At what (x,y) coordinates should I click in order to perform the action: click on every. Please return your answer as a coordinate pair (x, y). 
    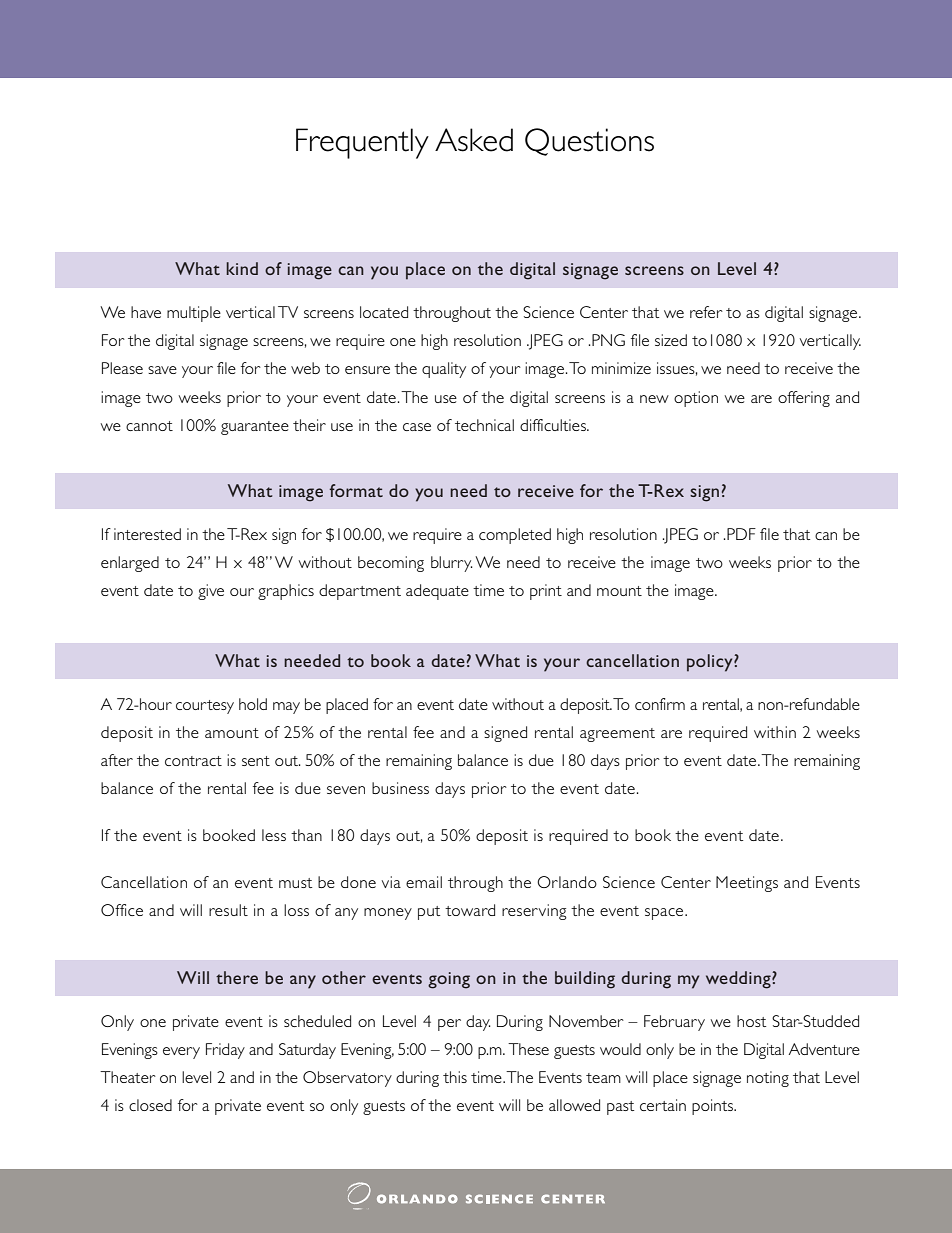
    Looking at the image, I should click on (181, 1053).
